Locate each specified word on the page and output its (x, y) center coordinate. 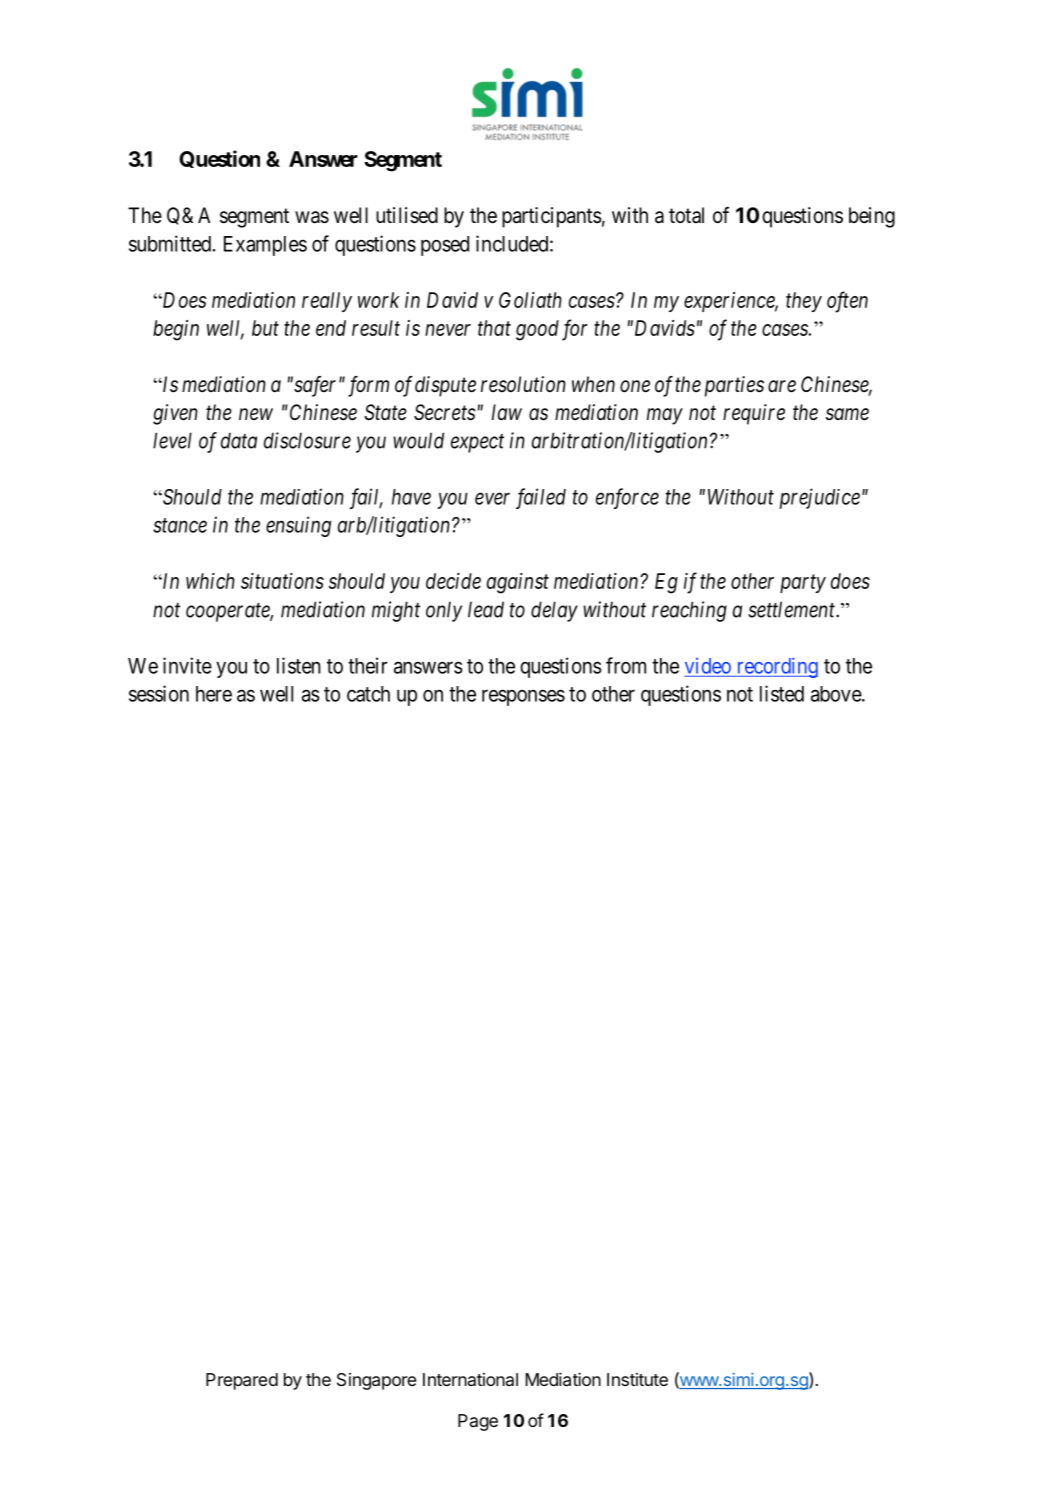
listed (782, 693)
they (804, 302)
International (470, 1379)
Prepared (242, 1381)
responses (523, 697)
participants (552, 217)
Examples (265, 246)
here (214, 694)
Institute (637, 1379)
